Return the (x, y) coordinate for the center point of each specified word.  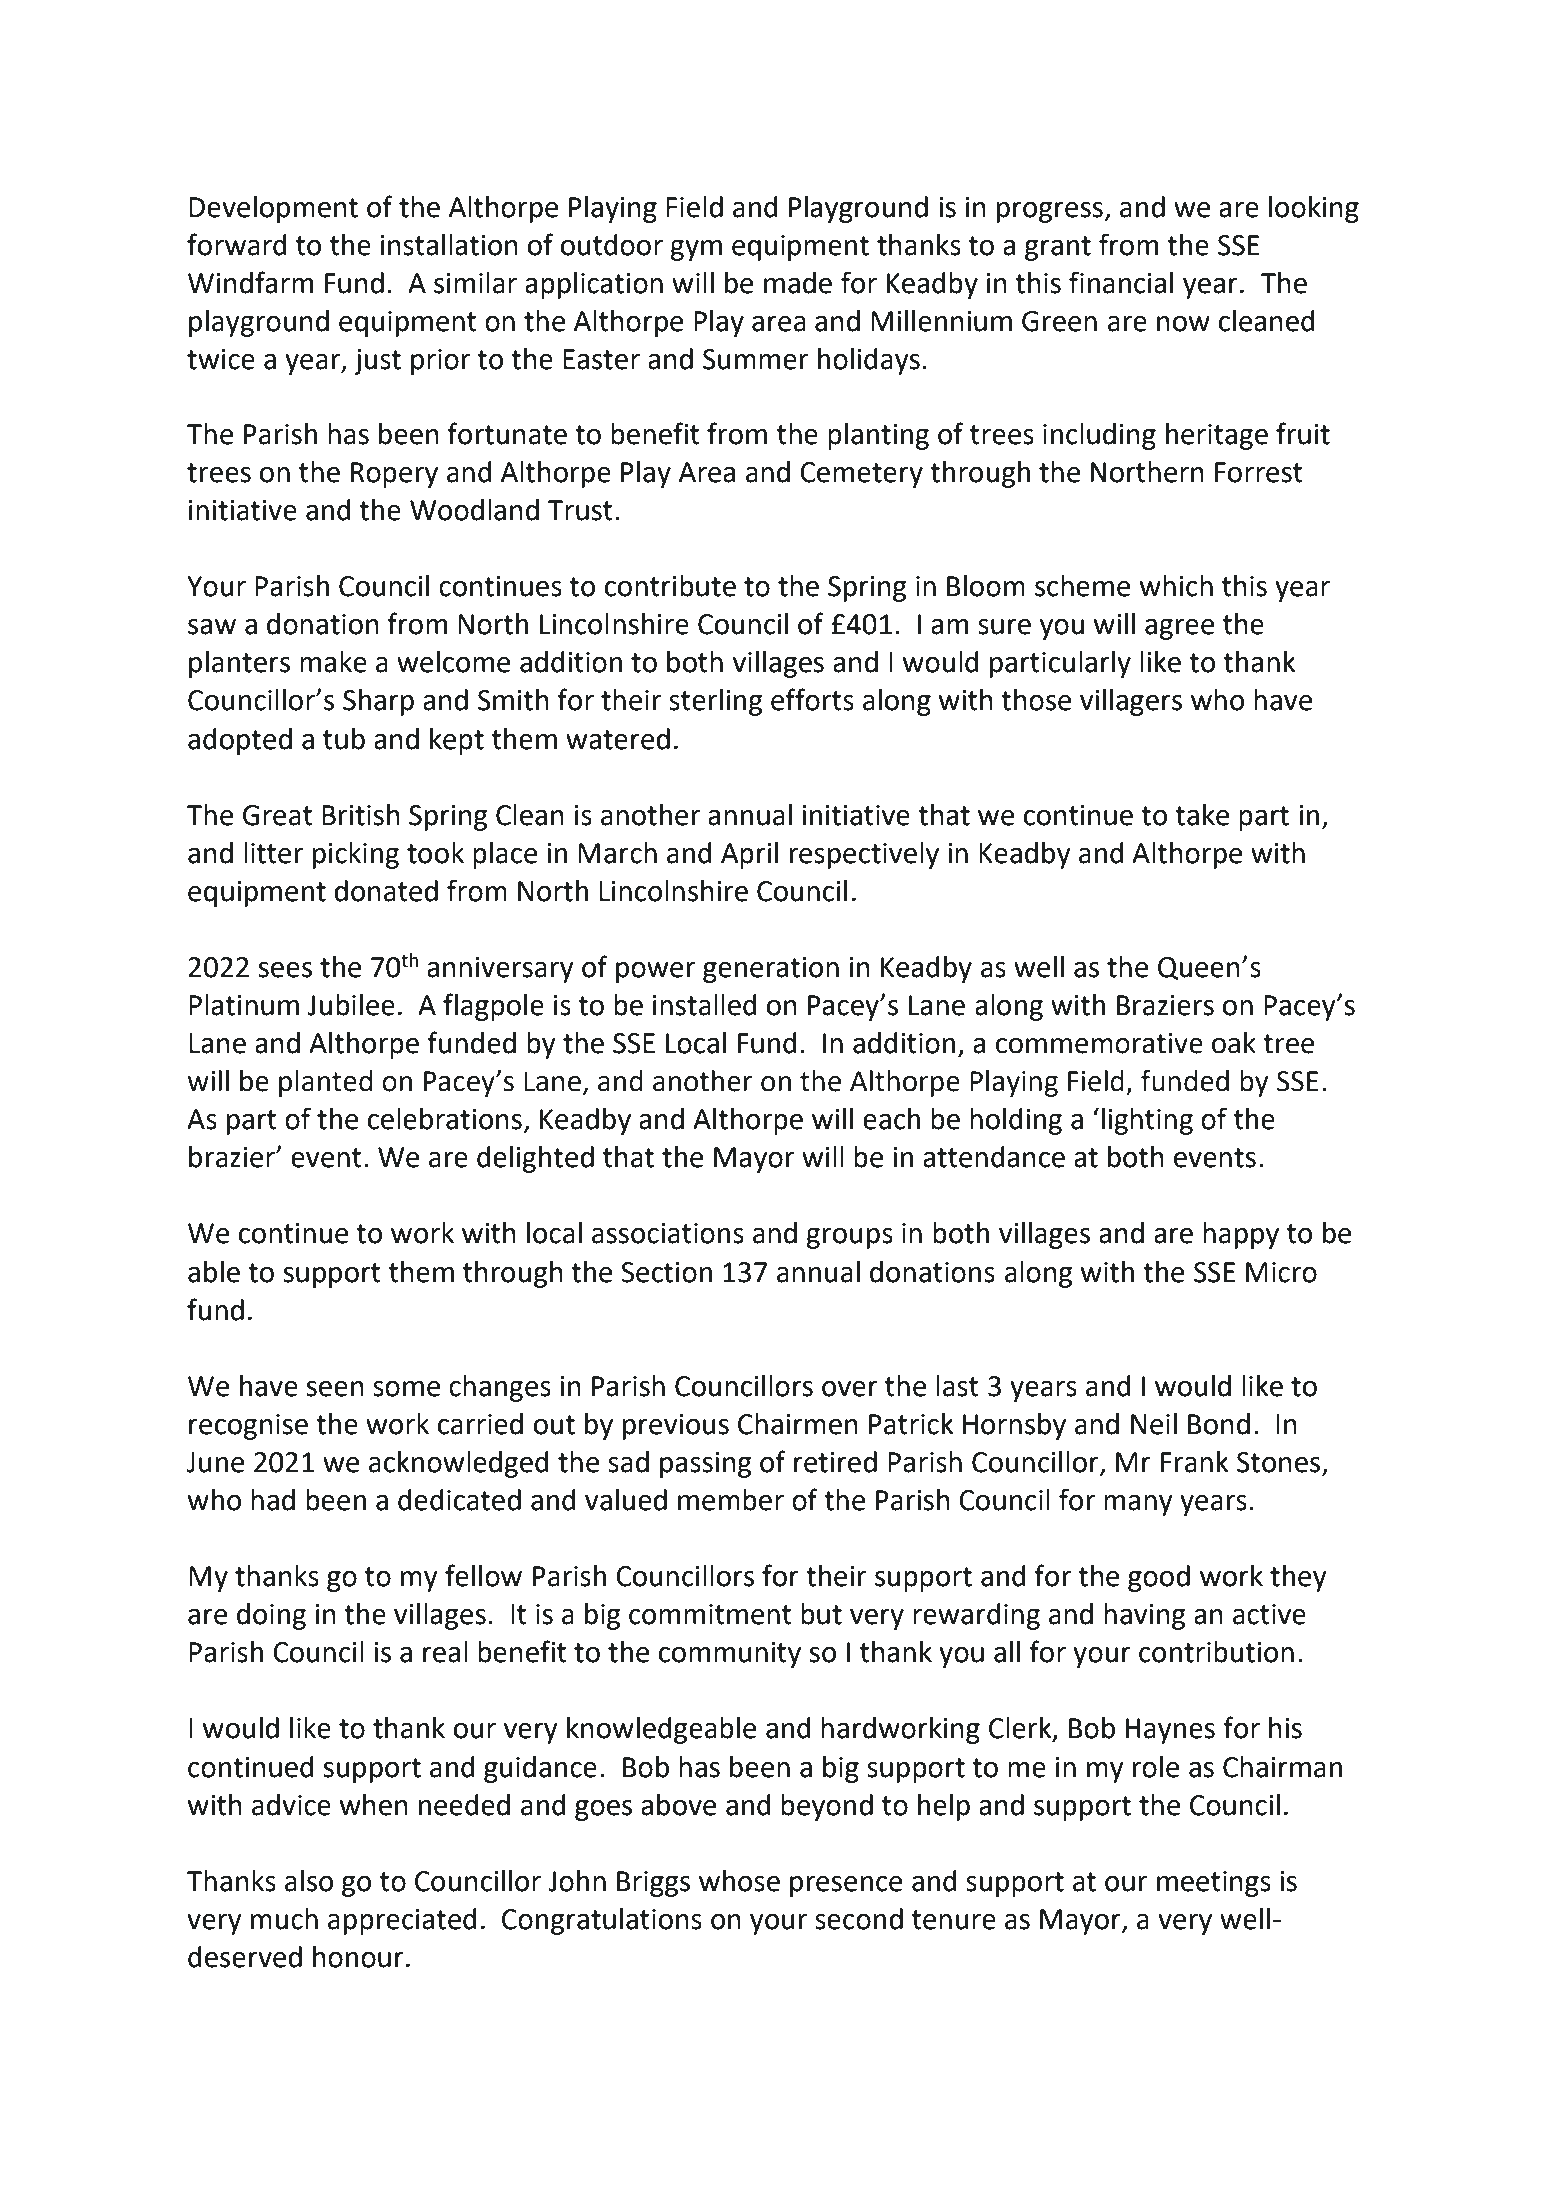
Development (273, 209)
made (798, 283)
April (749, 855)
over (850, 1389)
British (361, 815)
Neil (1154, 1424)
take (1202, 815)
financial (1121, 282)
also (309, 1881)
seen (335, 1389)
